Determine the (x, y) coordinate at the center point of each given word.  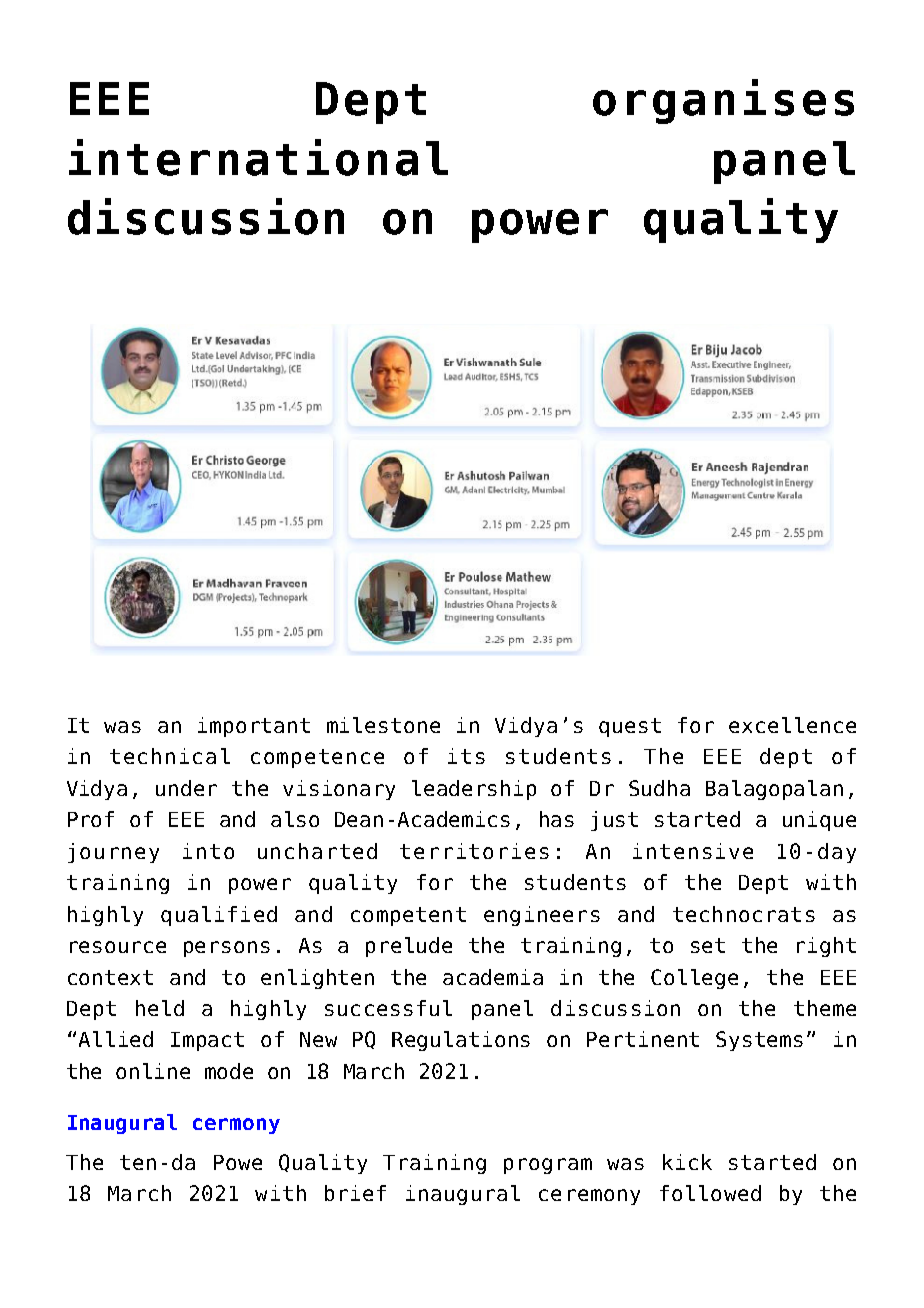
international (258, 157)
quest (630, 727)
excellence (792, 725)
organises (723, 101)
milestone (383, 725)
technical (170, 756)
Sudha (659, 788)
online (153, 1071)
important (254, 727)
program (548, 1166)
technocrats (744, 914)
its (466, 756)
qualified (219, 916)
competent (408, 916)
